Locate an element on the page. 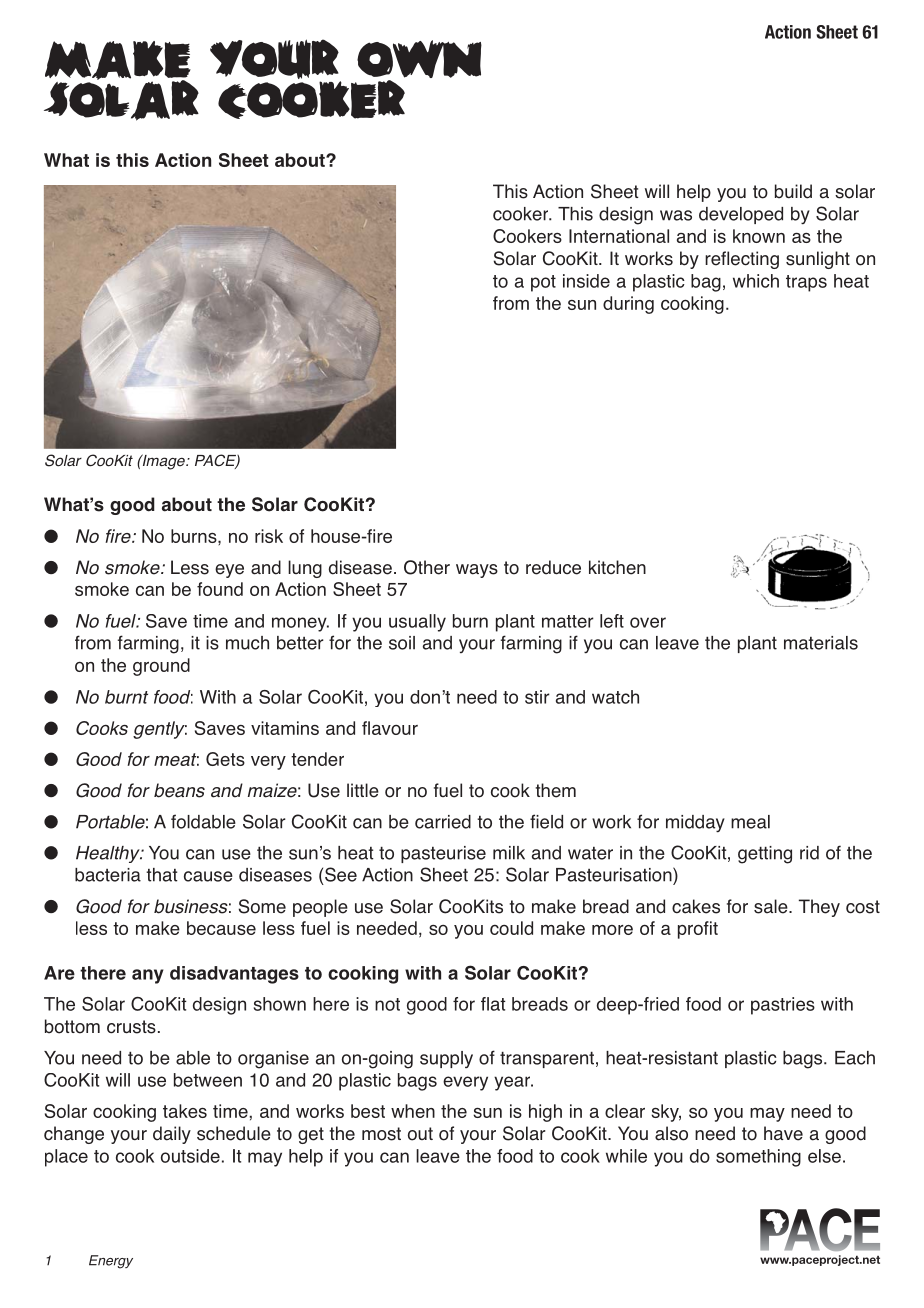 The width and height of the page is (924, 1308). daily is located at coordinates (172, 1135).
